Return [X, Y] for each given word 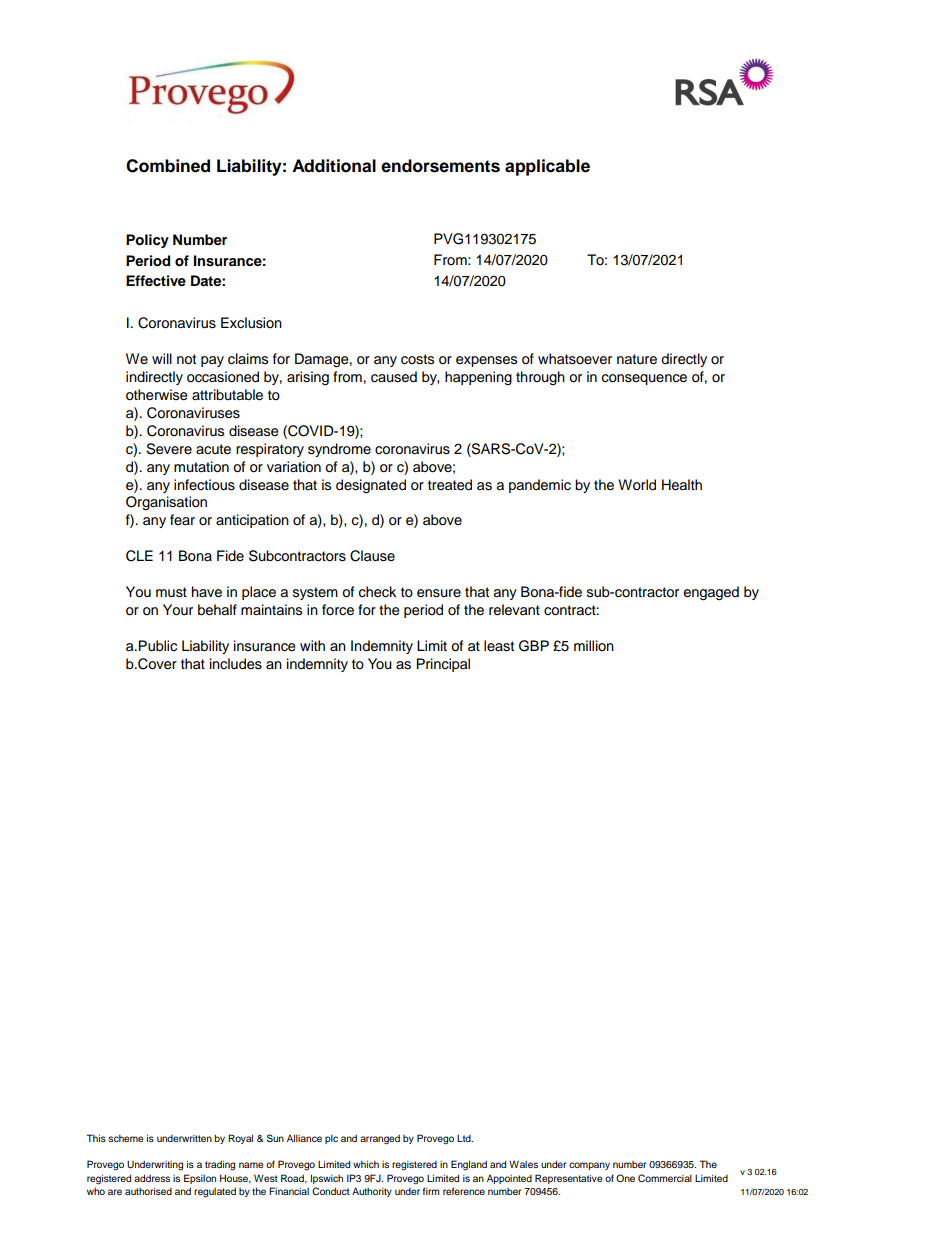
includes [236, 664]
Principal [443, 665]
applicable [547, 167]
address [152, 1178]
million [594, 645]
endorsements [440, 166]
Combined [168, 166]
